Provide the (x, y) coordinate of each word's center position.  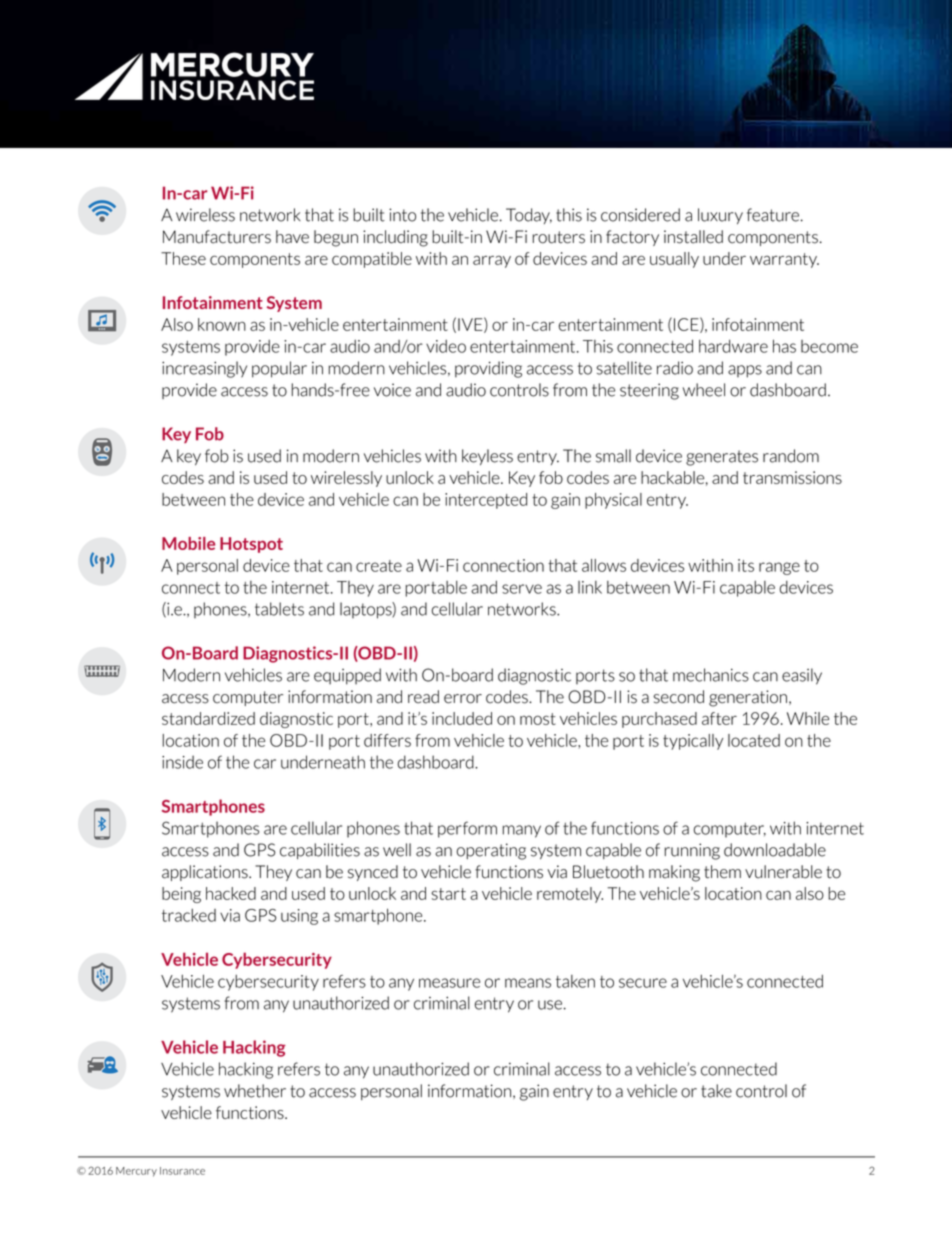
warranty (784, 260)
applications (206, 873)
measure (449, 983)
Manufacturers (217, 237)
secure (643, 983)
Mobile (188, 543)
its (746, 565)
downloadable (775, 850)
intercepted (486, 501)
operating (491, 851)
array (492, 261)
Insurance (182, 1171)
